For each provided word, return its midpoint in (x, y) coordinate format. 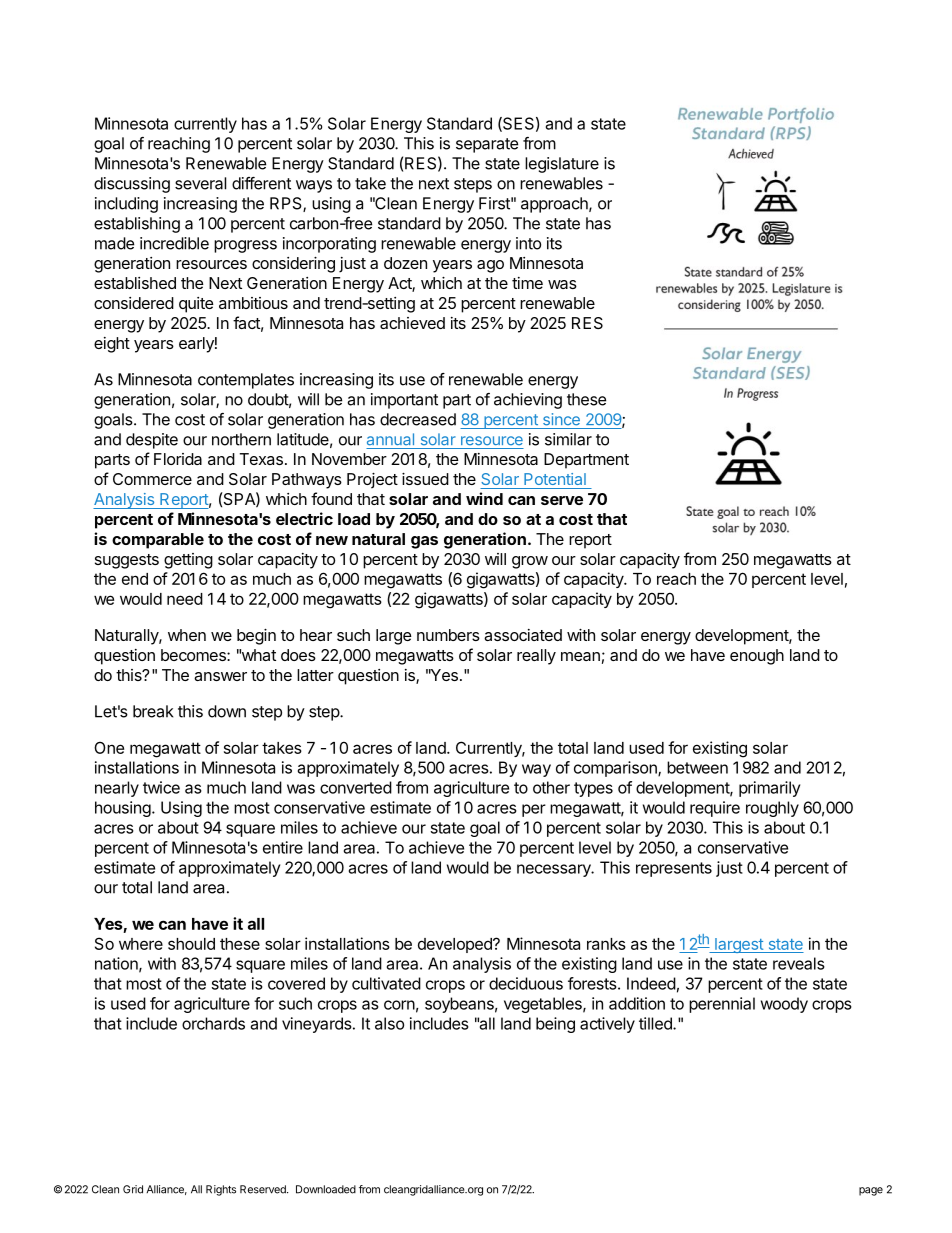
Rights (221, 1190)
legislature (562, 165)
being (555, 1025)
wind (484, 498)
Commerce (152, 479)
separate (487, 145)
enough (757, 657)
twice (161, 787)
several (200, 183)
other (551, 787)
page (871, 1191)
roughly (772, 809)
